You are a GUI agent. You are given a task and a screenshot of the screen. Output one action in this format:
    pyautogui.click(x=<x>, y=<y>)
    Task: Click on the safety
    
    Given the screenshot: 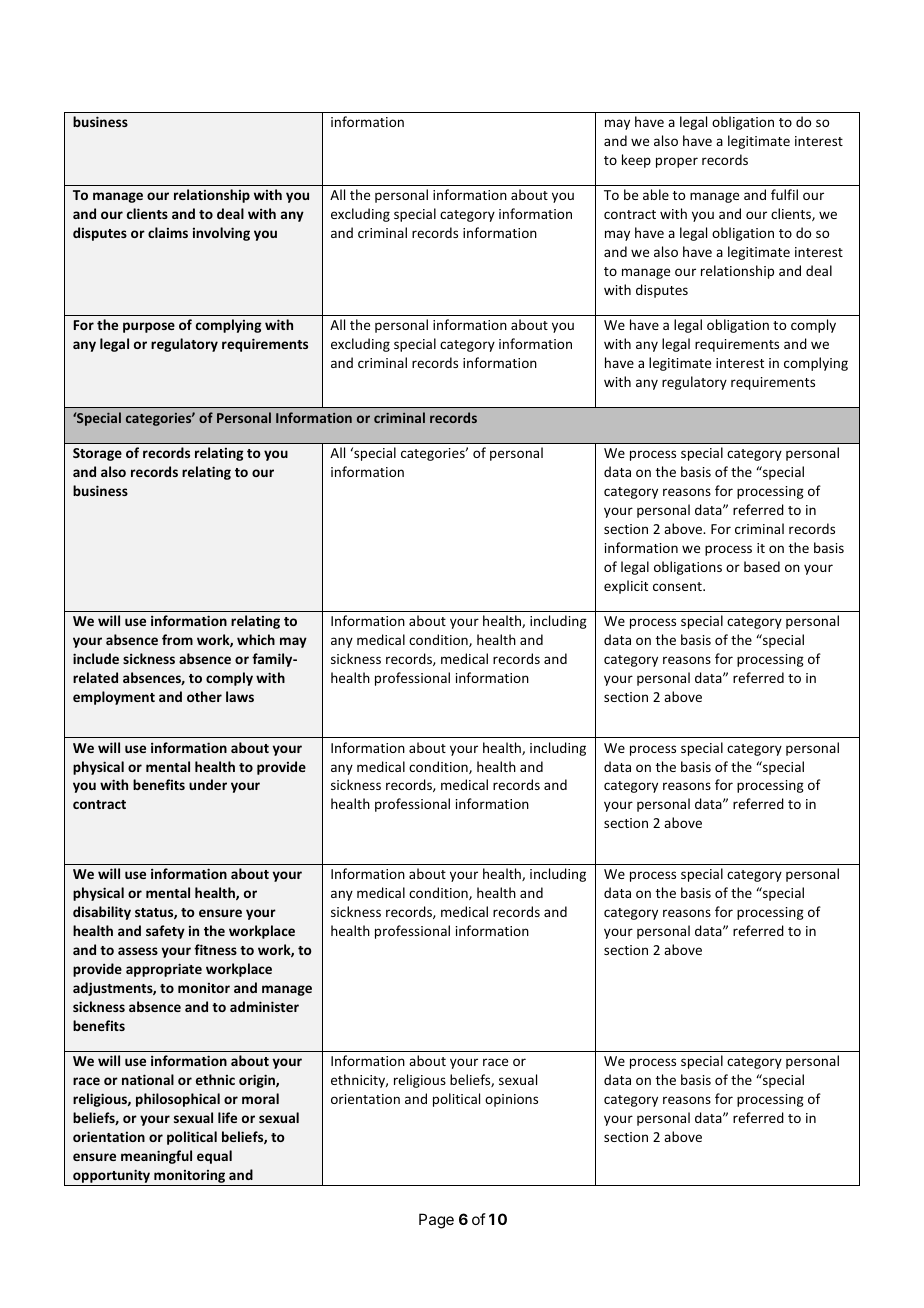 What is the action you would take?
    pyautogui.click(x=165, y=932)
